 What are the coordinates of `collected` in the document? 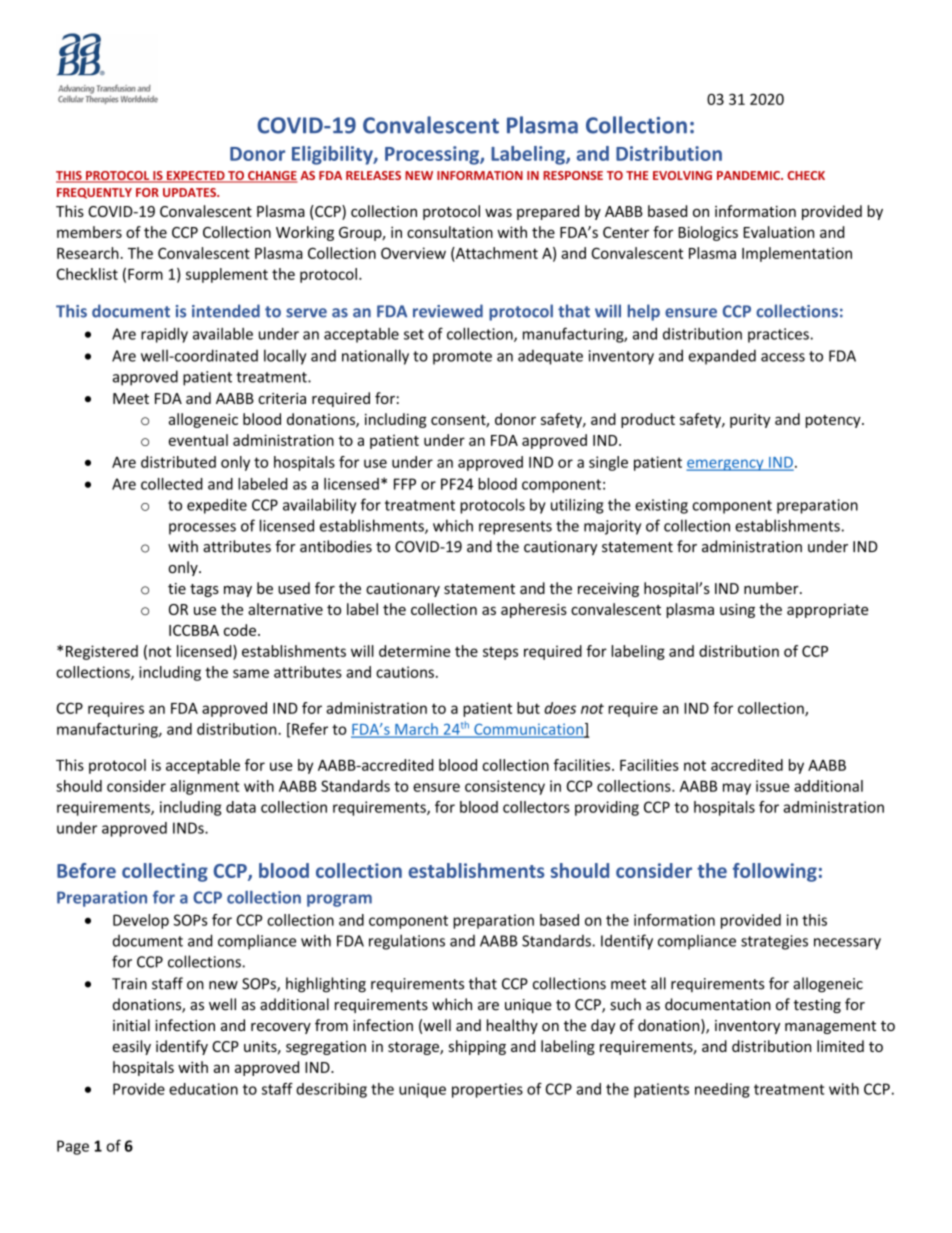 It's located at (172, 484).
